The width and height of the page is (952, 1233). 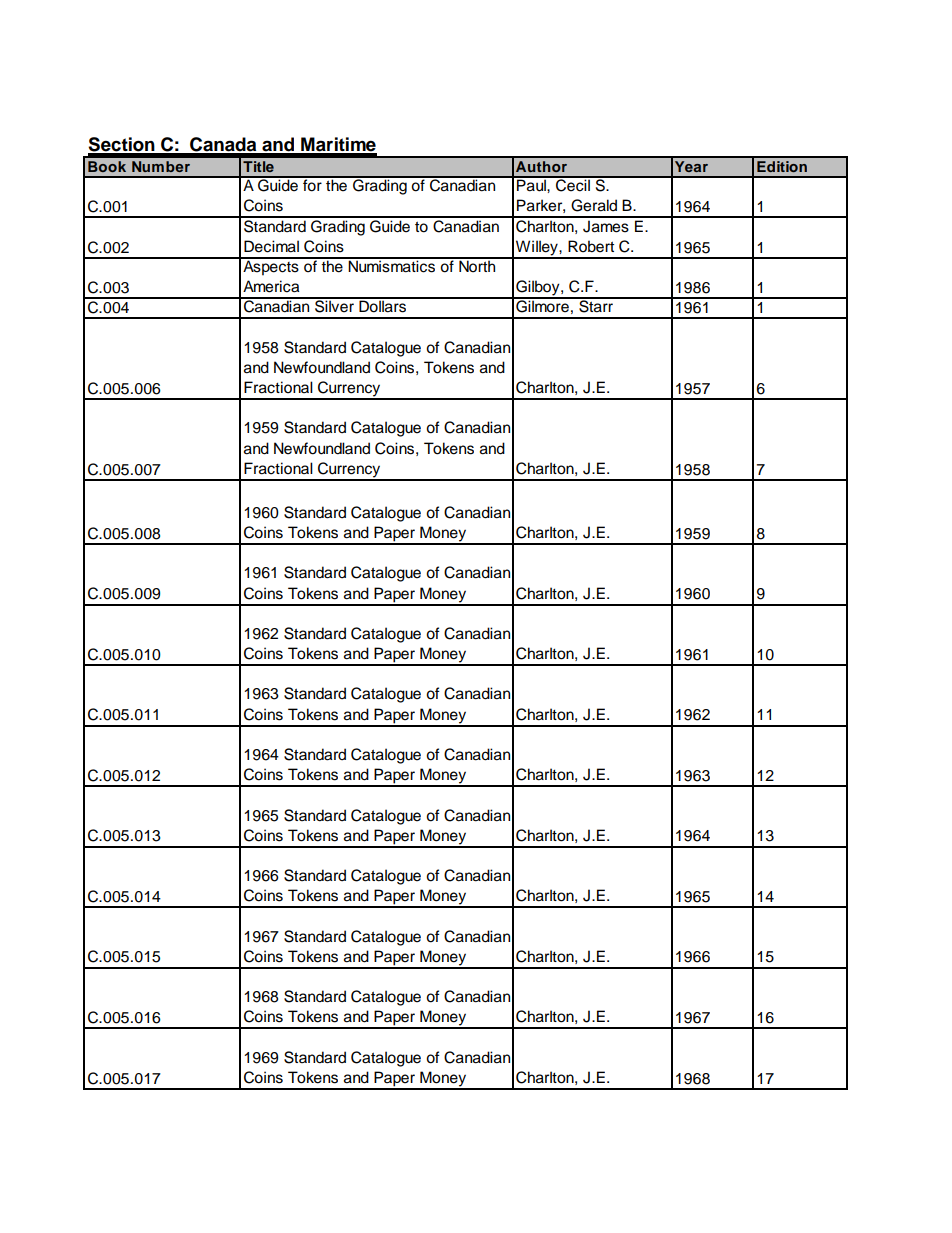 I want to click on for, so click(x=312, y=184).
